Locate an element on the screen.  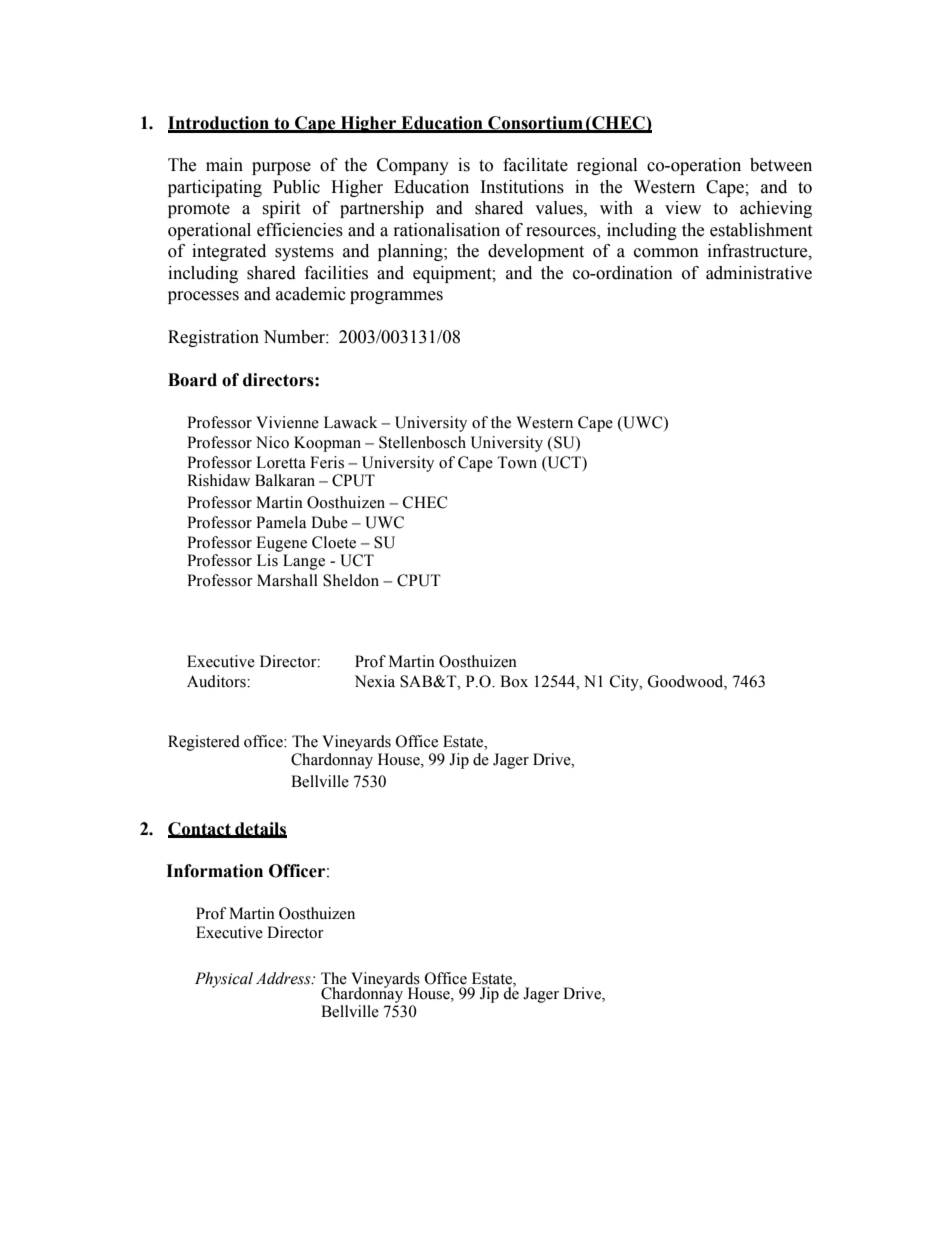
purpose is located at coordinates (281, 168).
